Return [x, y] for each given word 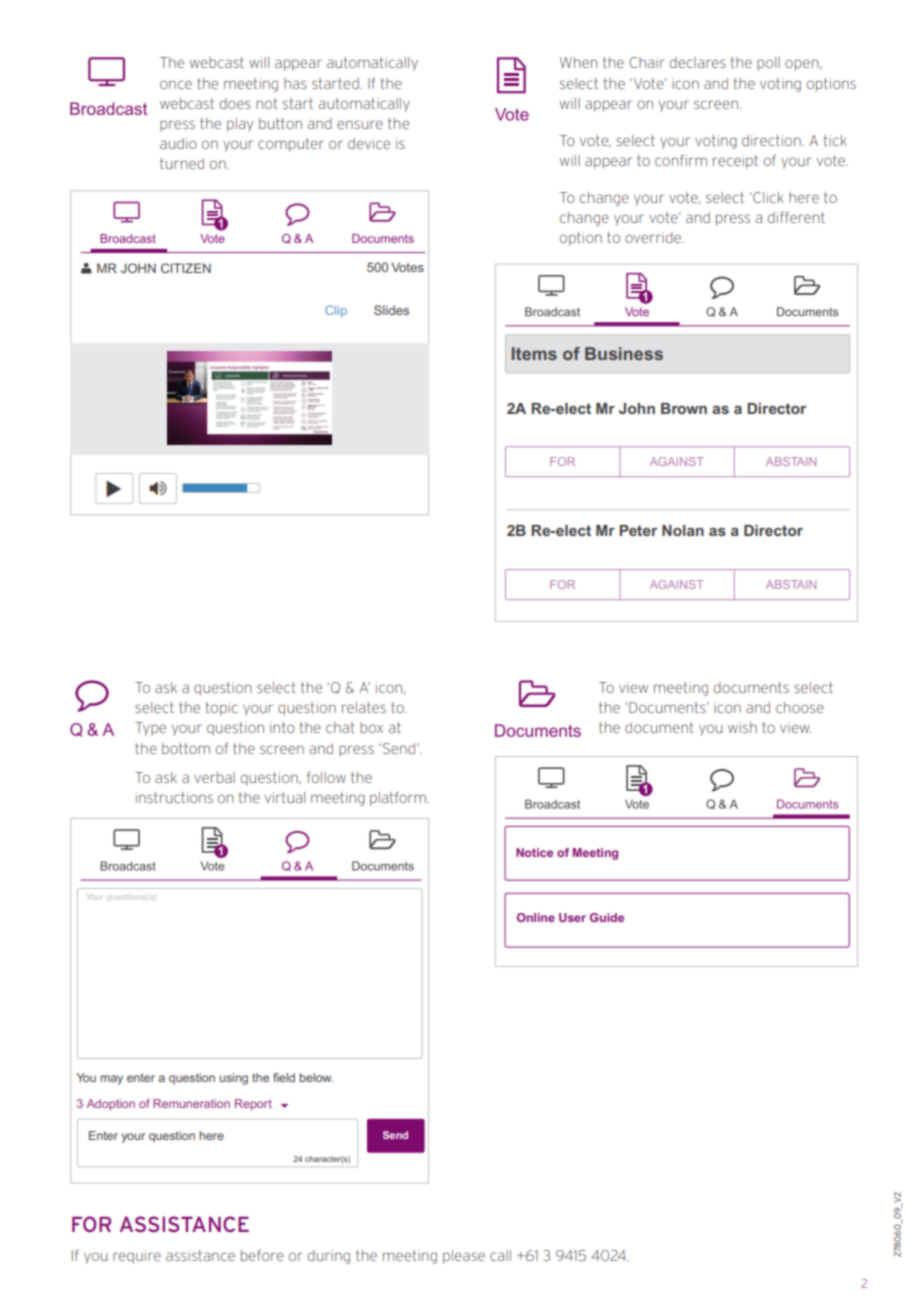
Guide [607, 917]
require [137, 1257]
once [176, 84]
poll [768, 64]
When [579, 62]
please [464, 1257]
